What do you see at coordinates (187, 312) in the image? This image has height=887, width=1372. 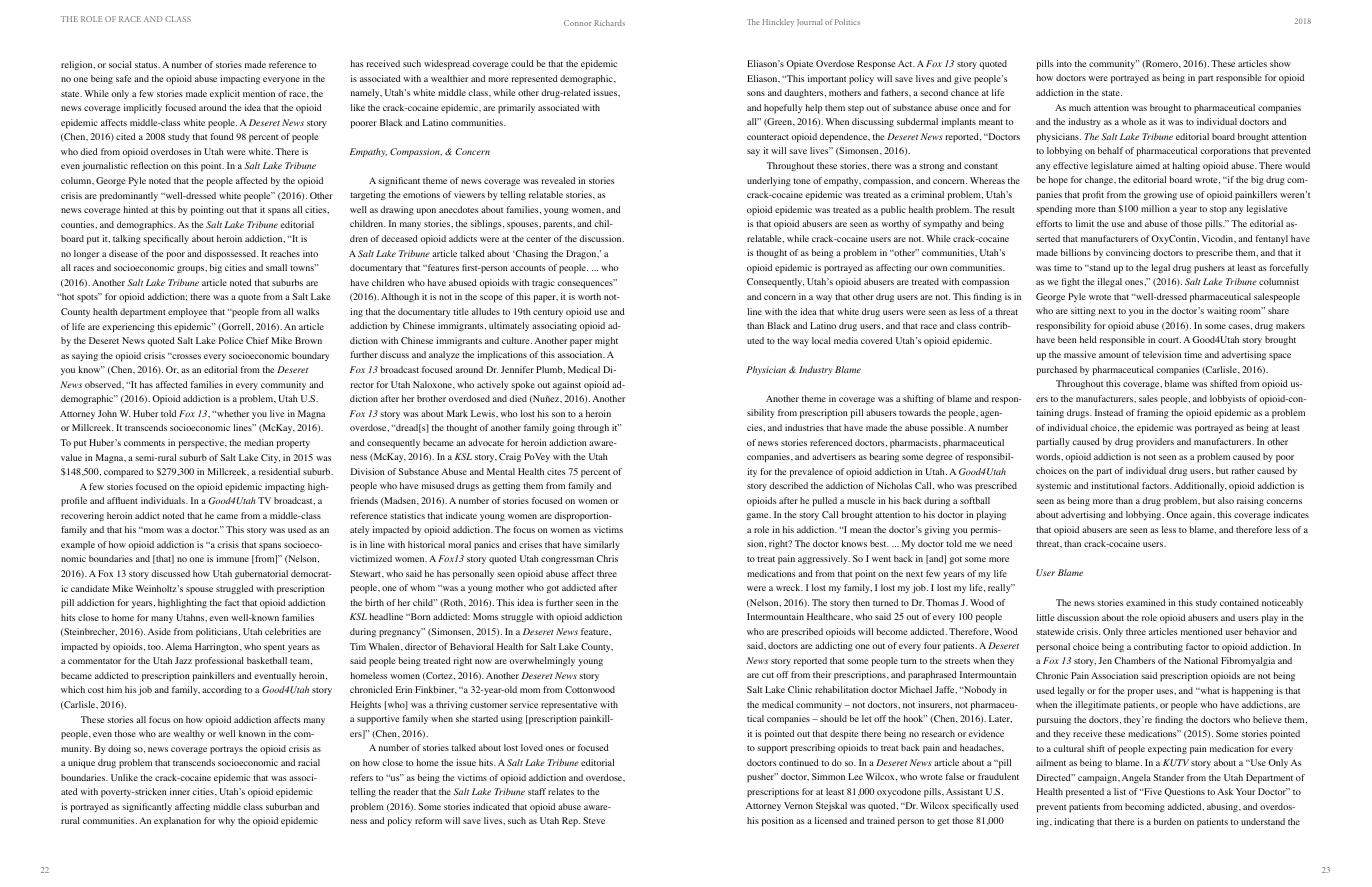 I see `employee` at bounding box center [187, 312].
